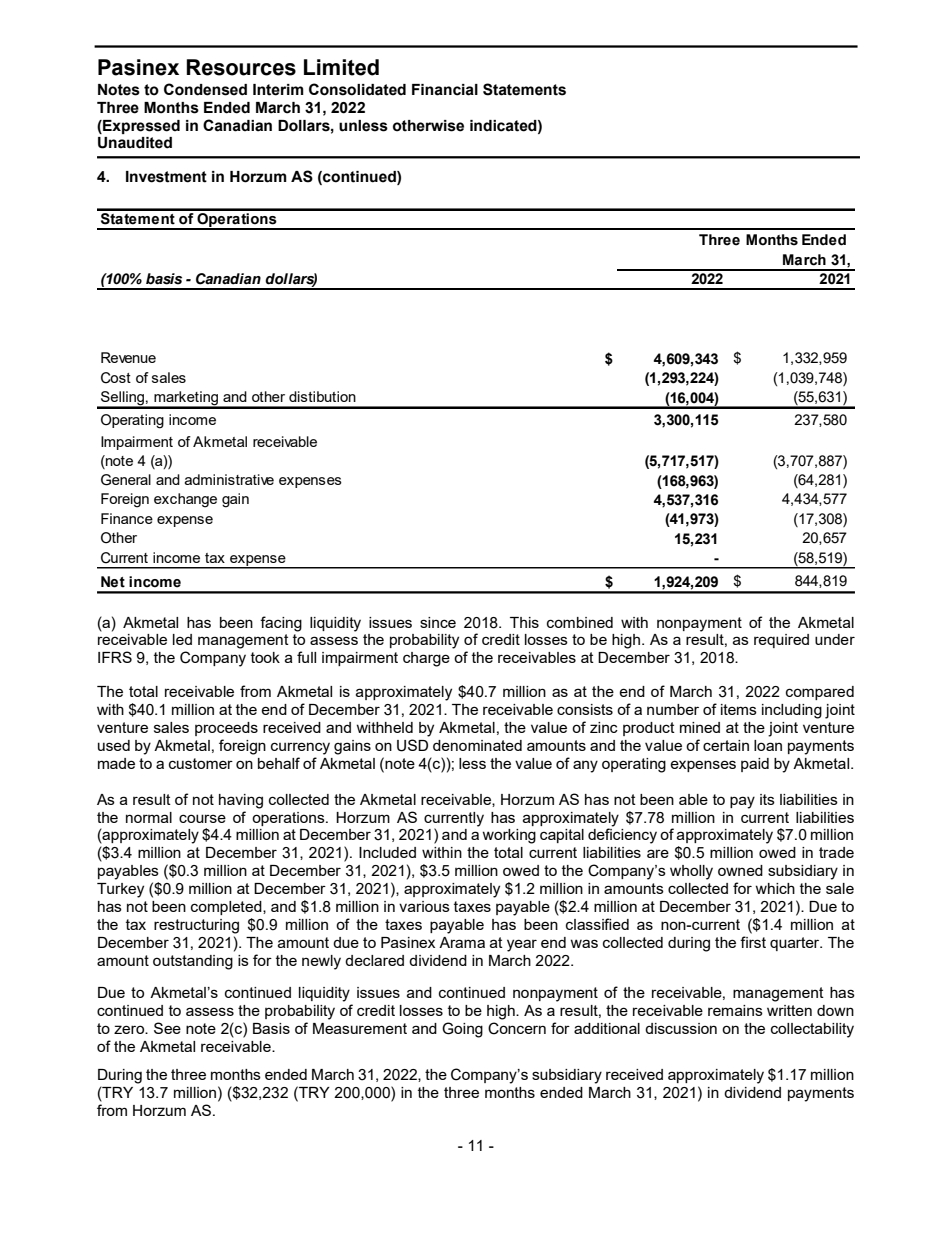  What do you see at coordinates (755, 765) in the screenshot?
I see `paid` at bounding box center [755, 765].
